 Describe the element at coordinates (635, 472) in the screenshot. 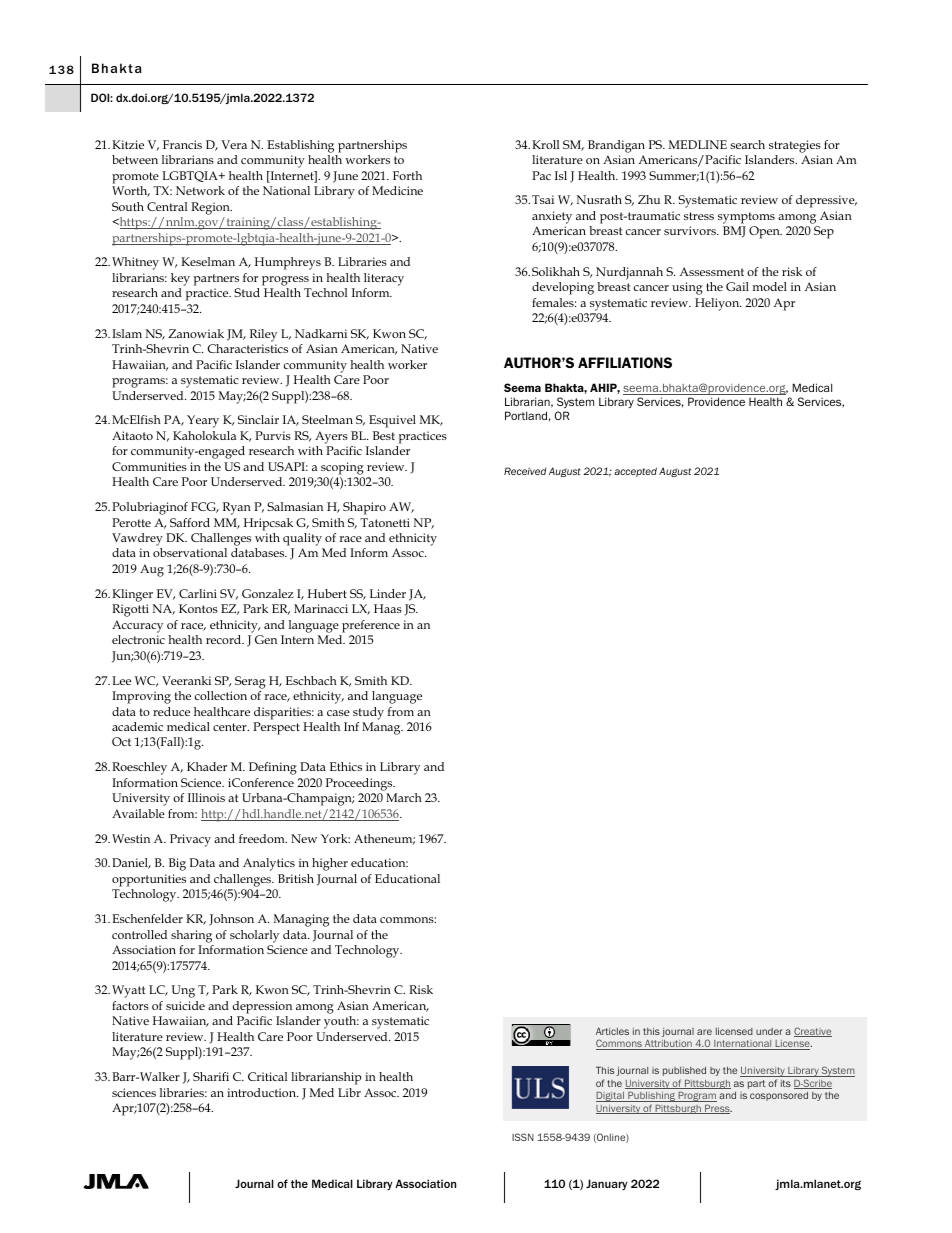

I see `accepted` at that location.
